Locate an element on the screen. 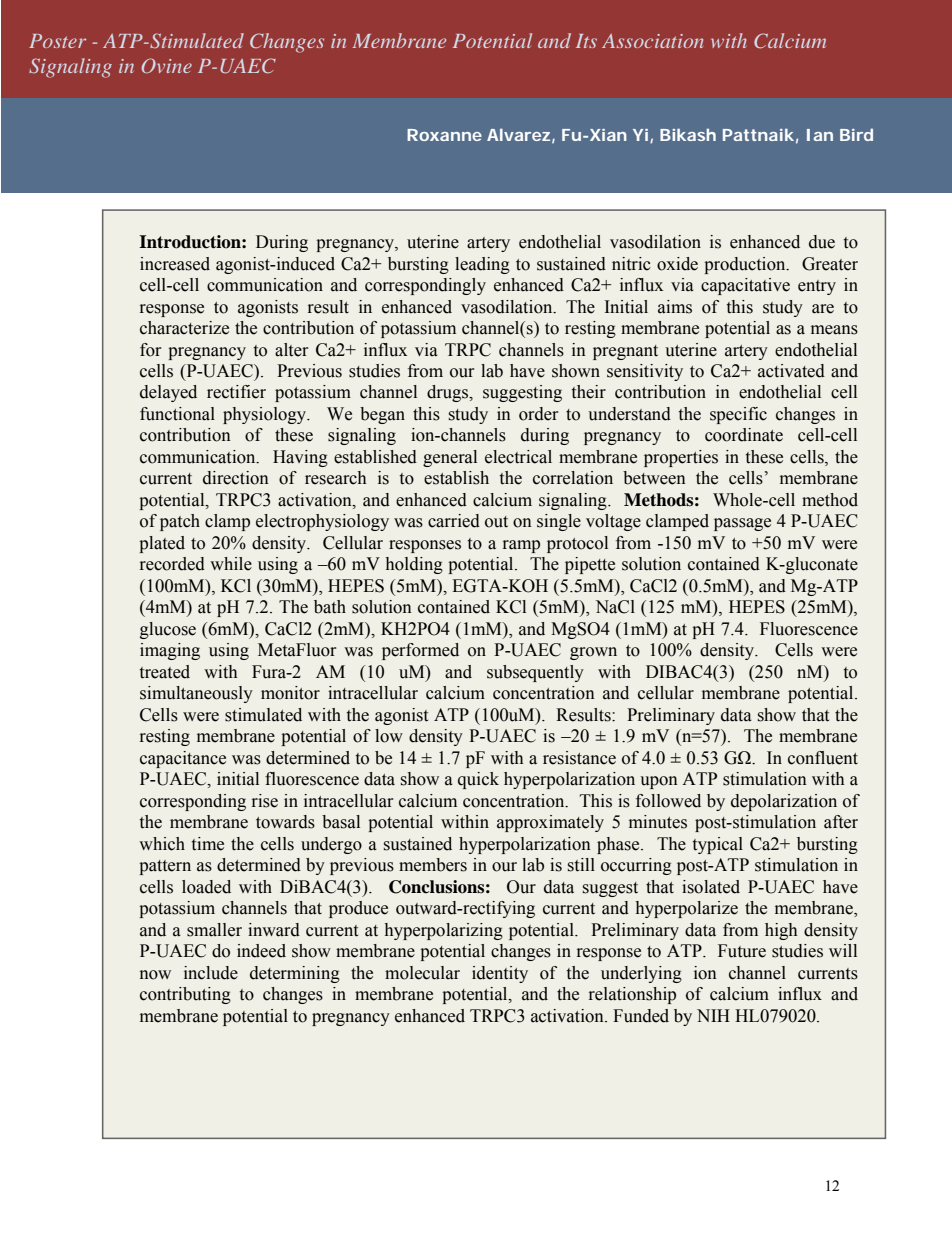 This screenshot has width=952, height=1233. leading is located at coordinates (482, 265).
